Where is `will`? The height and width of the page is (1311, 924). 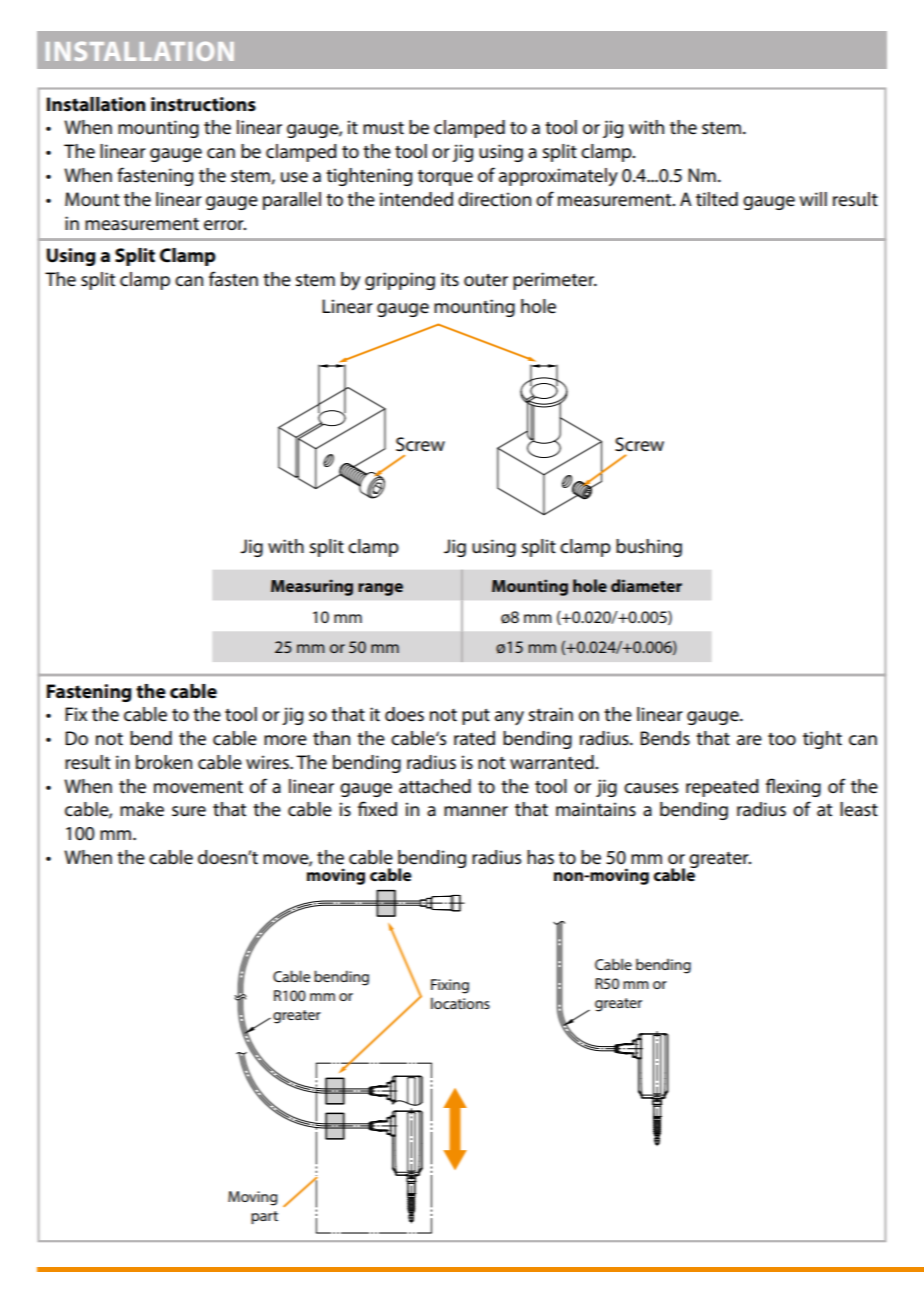 will is located at coordinates (813, 199).
